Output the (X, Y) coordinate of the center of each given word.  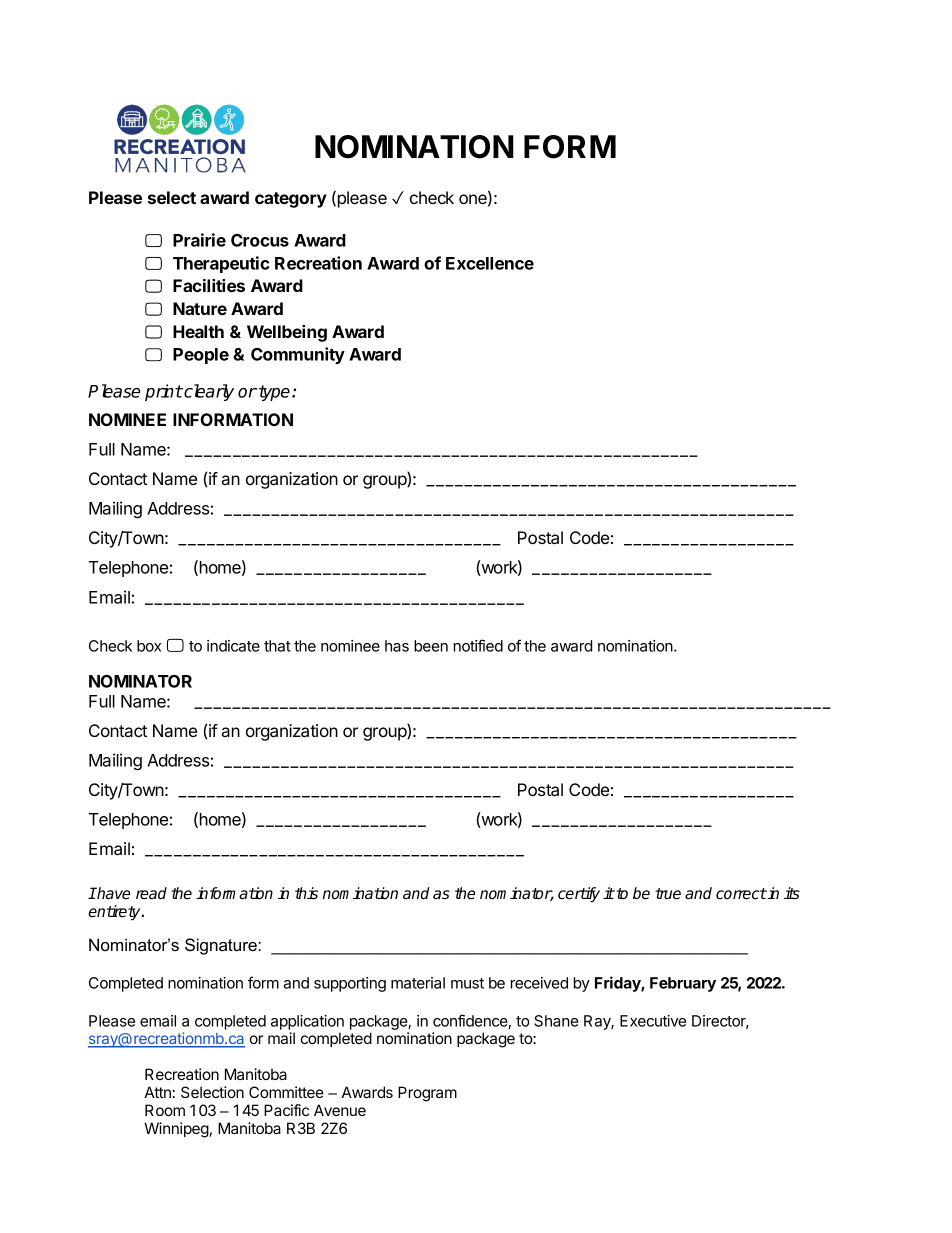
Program (427, 1094)
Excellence (490, 263)
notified (478, 645)
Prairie (199, 240)
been (431, 646)
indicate (233, 646)
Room (165, 1110)
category (291, 200)
